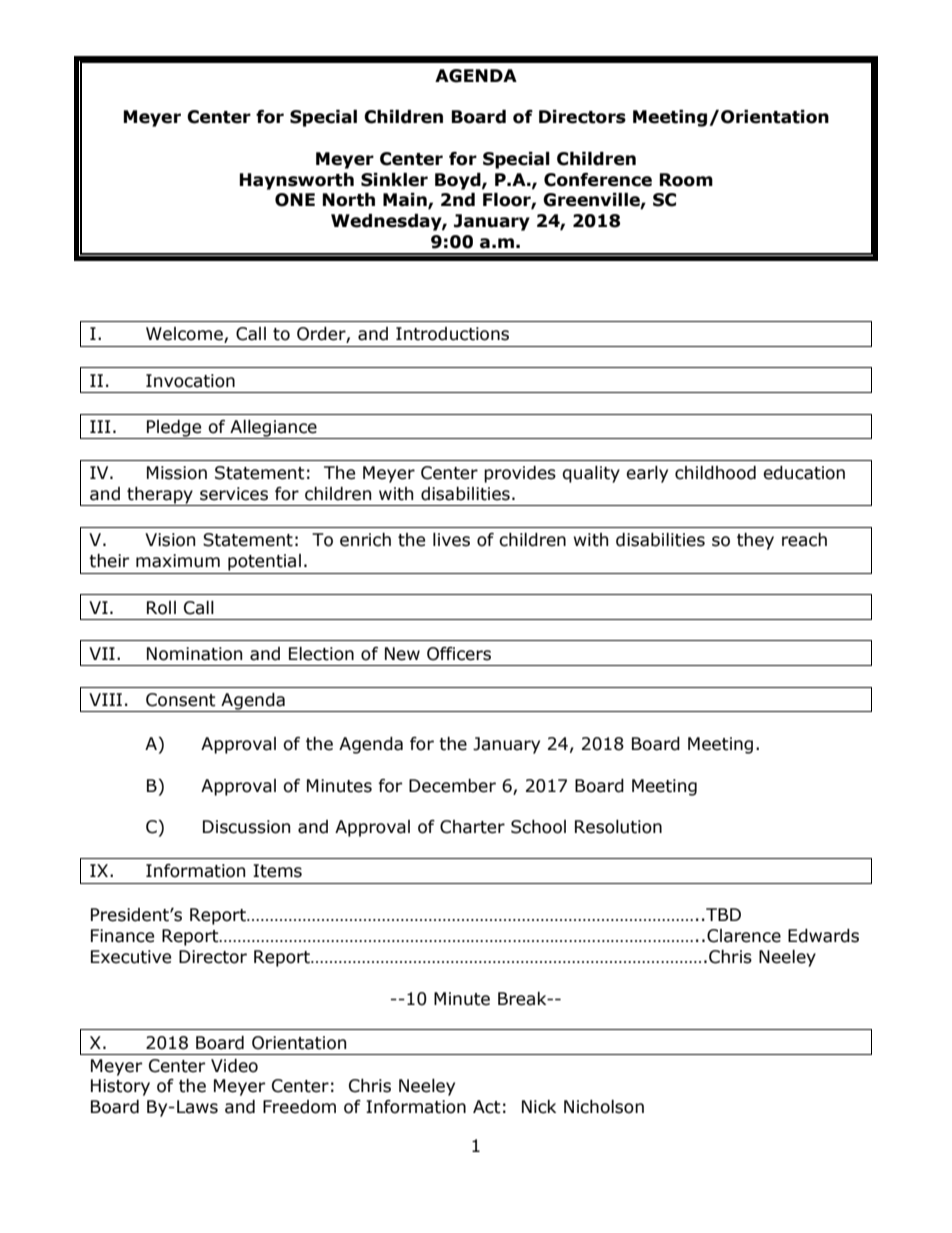 The height and width of the screenshot is (1233, 952). What do you see at coordinates (755, 541) in the screenshot?
I see `they` at bounding box center [755, 541].
